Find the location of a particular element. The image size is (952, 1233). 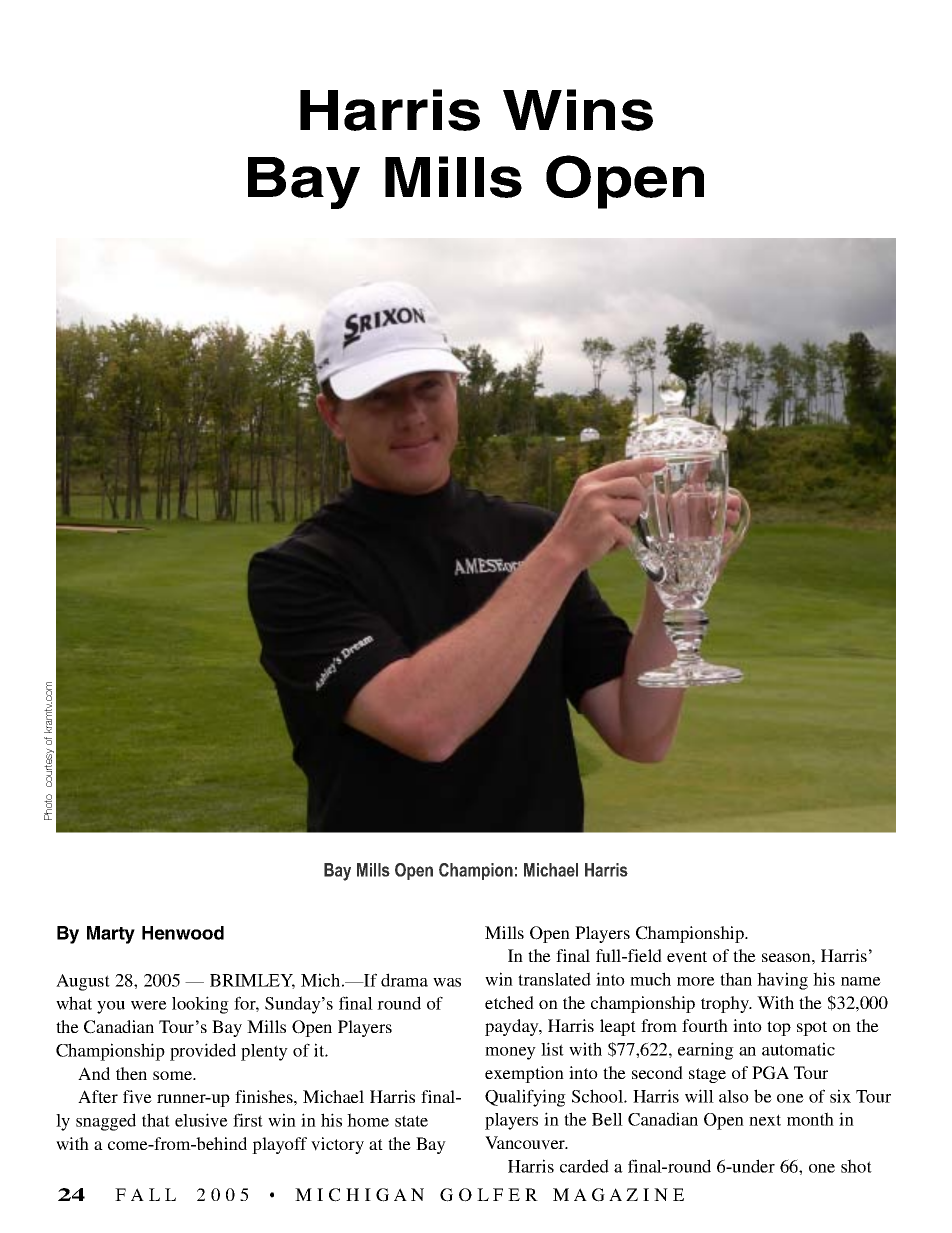

was is located at coordinates (447, 982).
